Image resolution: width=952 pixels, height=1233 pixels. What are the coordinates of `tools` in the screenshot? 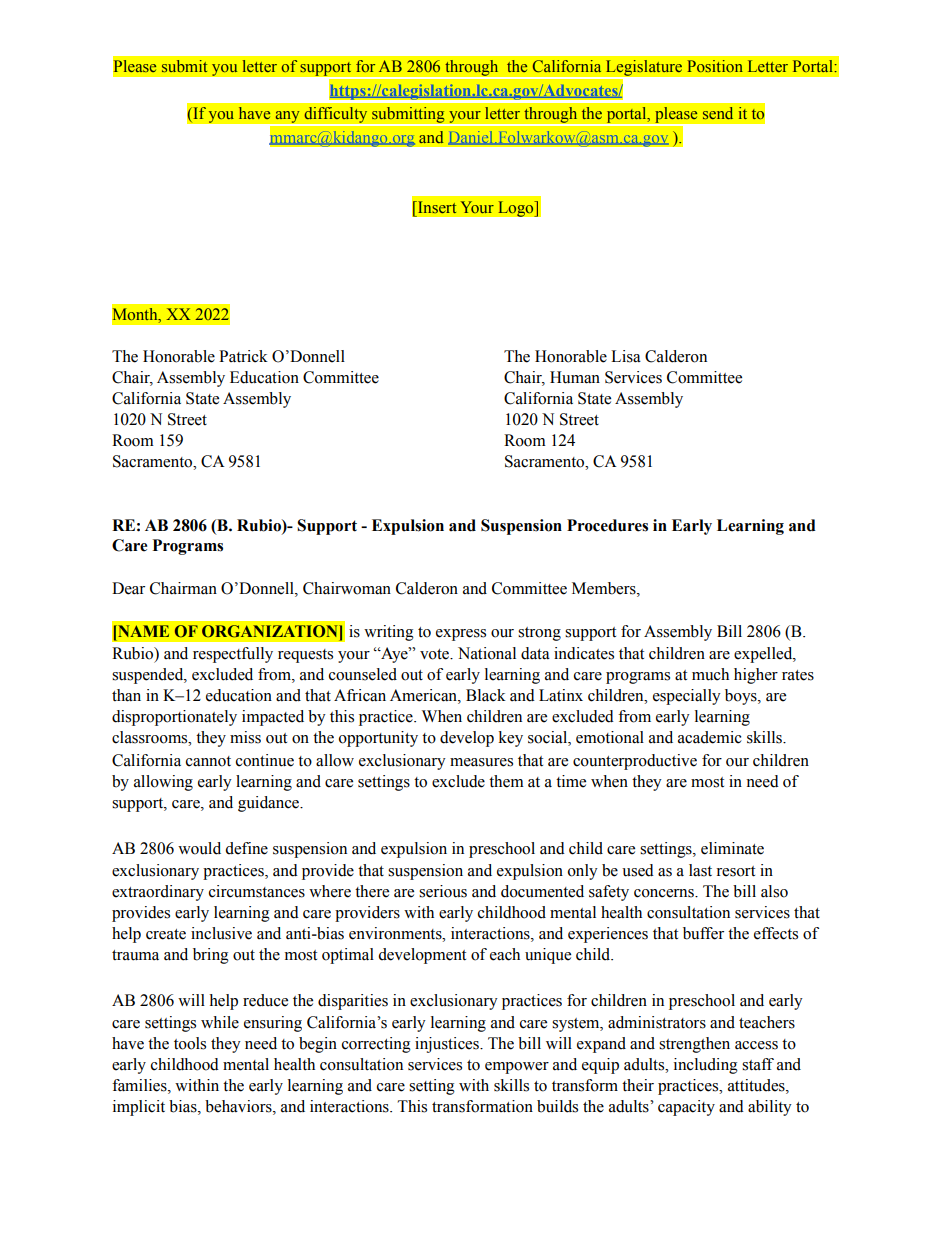 It's located at (190, 1043).
